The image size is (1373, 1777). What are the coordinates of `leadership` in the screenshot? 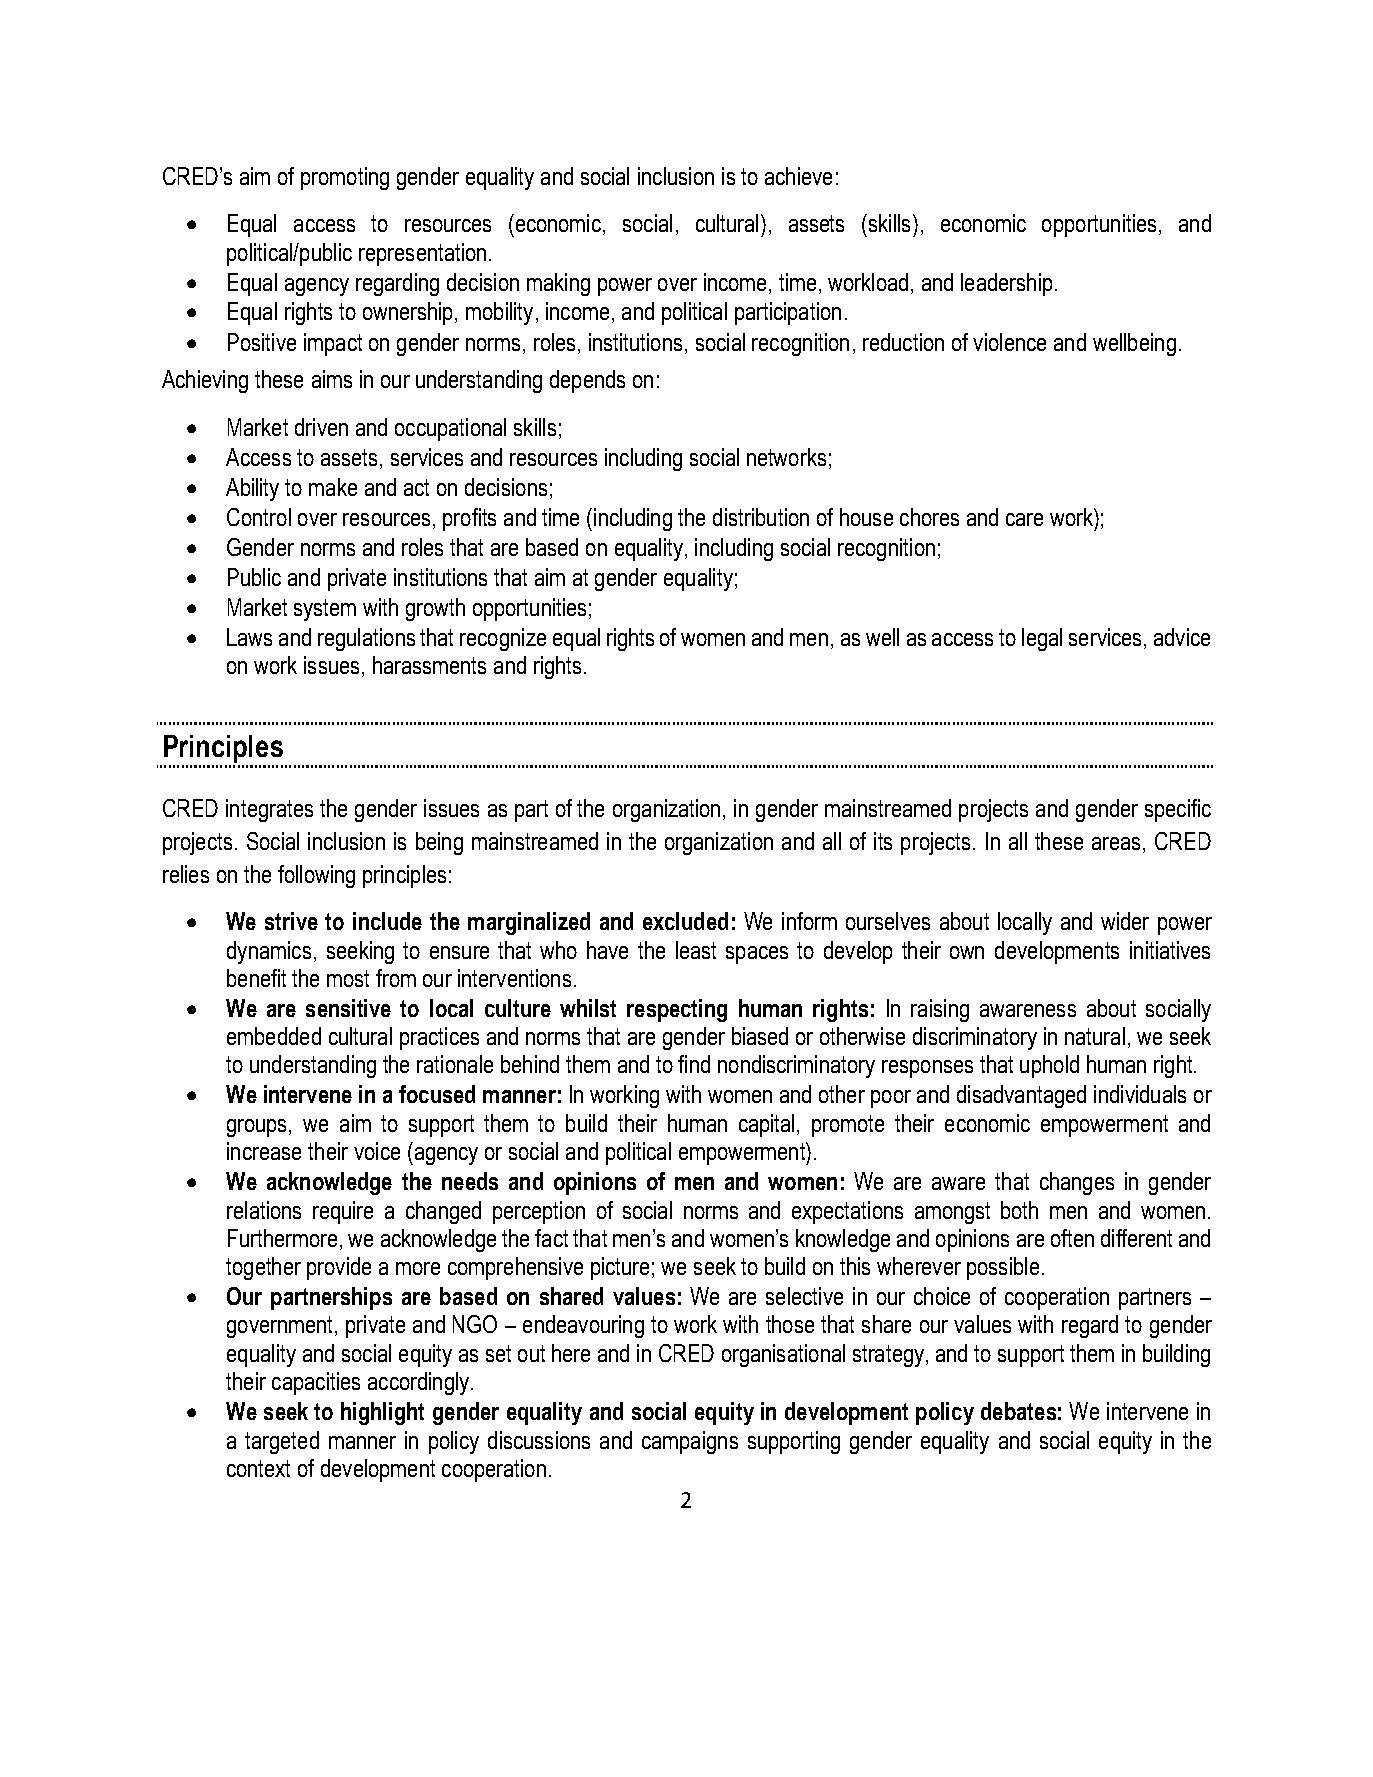 It's located at (1006, 284).
